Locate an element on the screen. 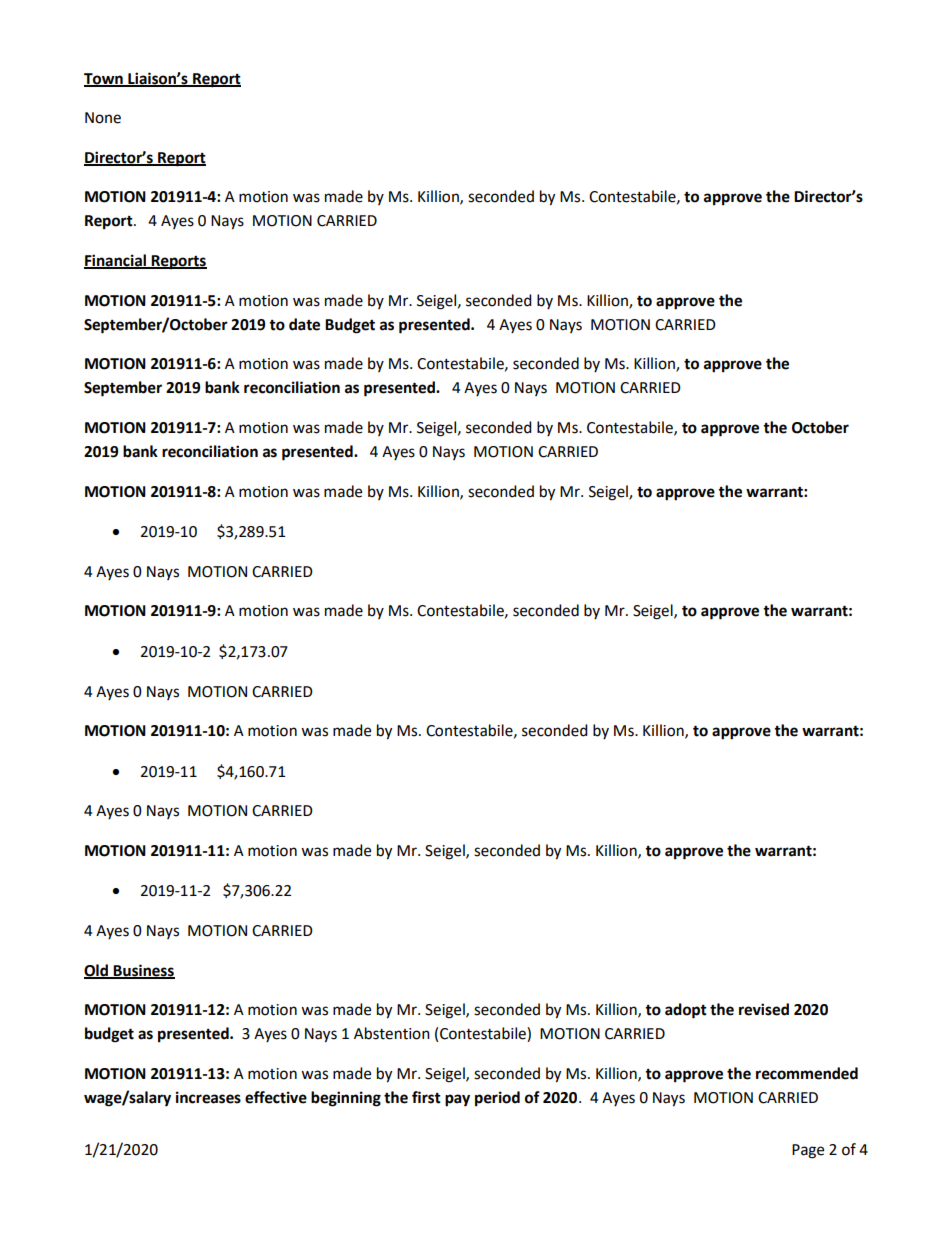  Old is located at coordinates (97, 971).
